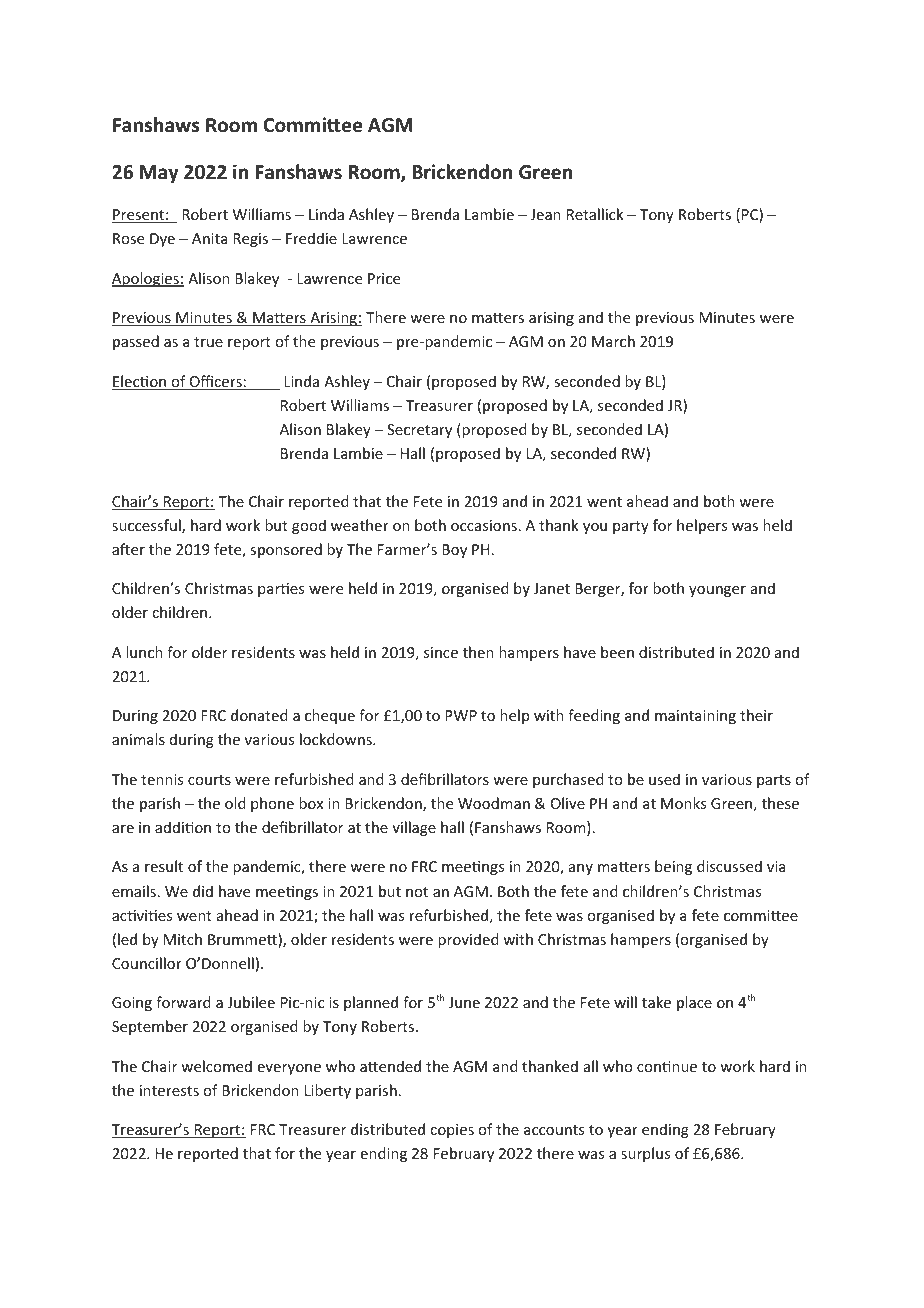  What do you see at coordinates (683, 803) in the image?
I see `Monks` at bounding box center [683, 803].
